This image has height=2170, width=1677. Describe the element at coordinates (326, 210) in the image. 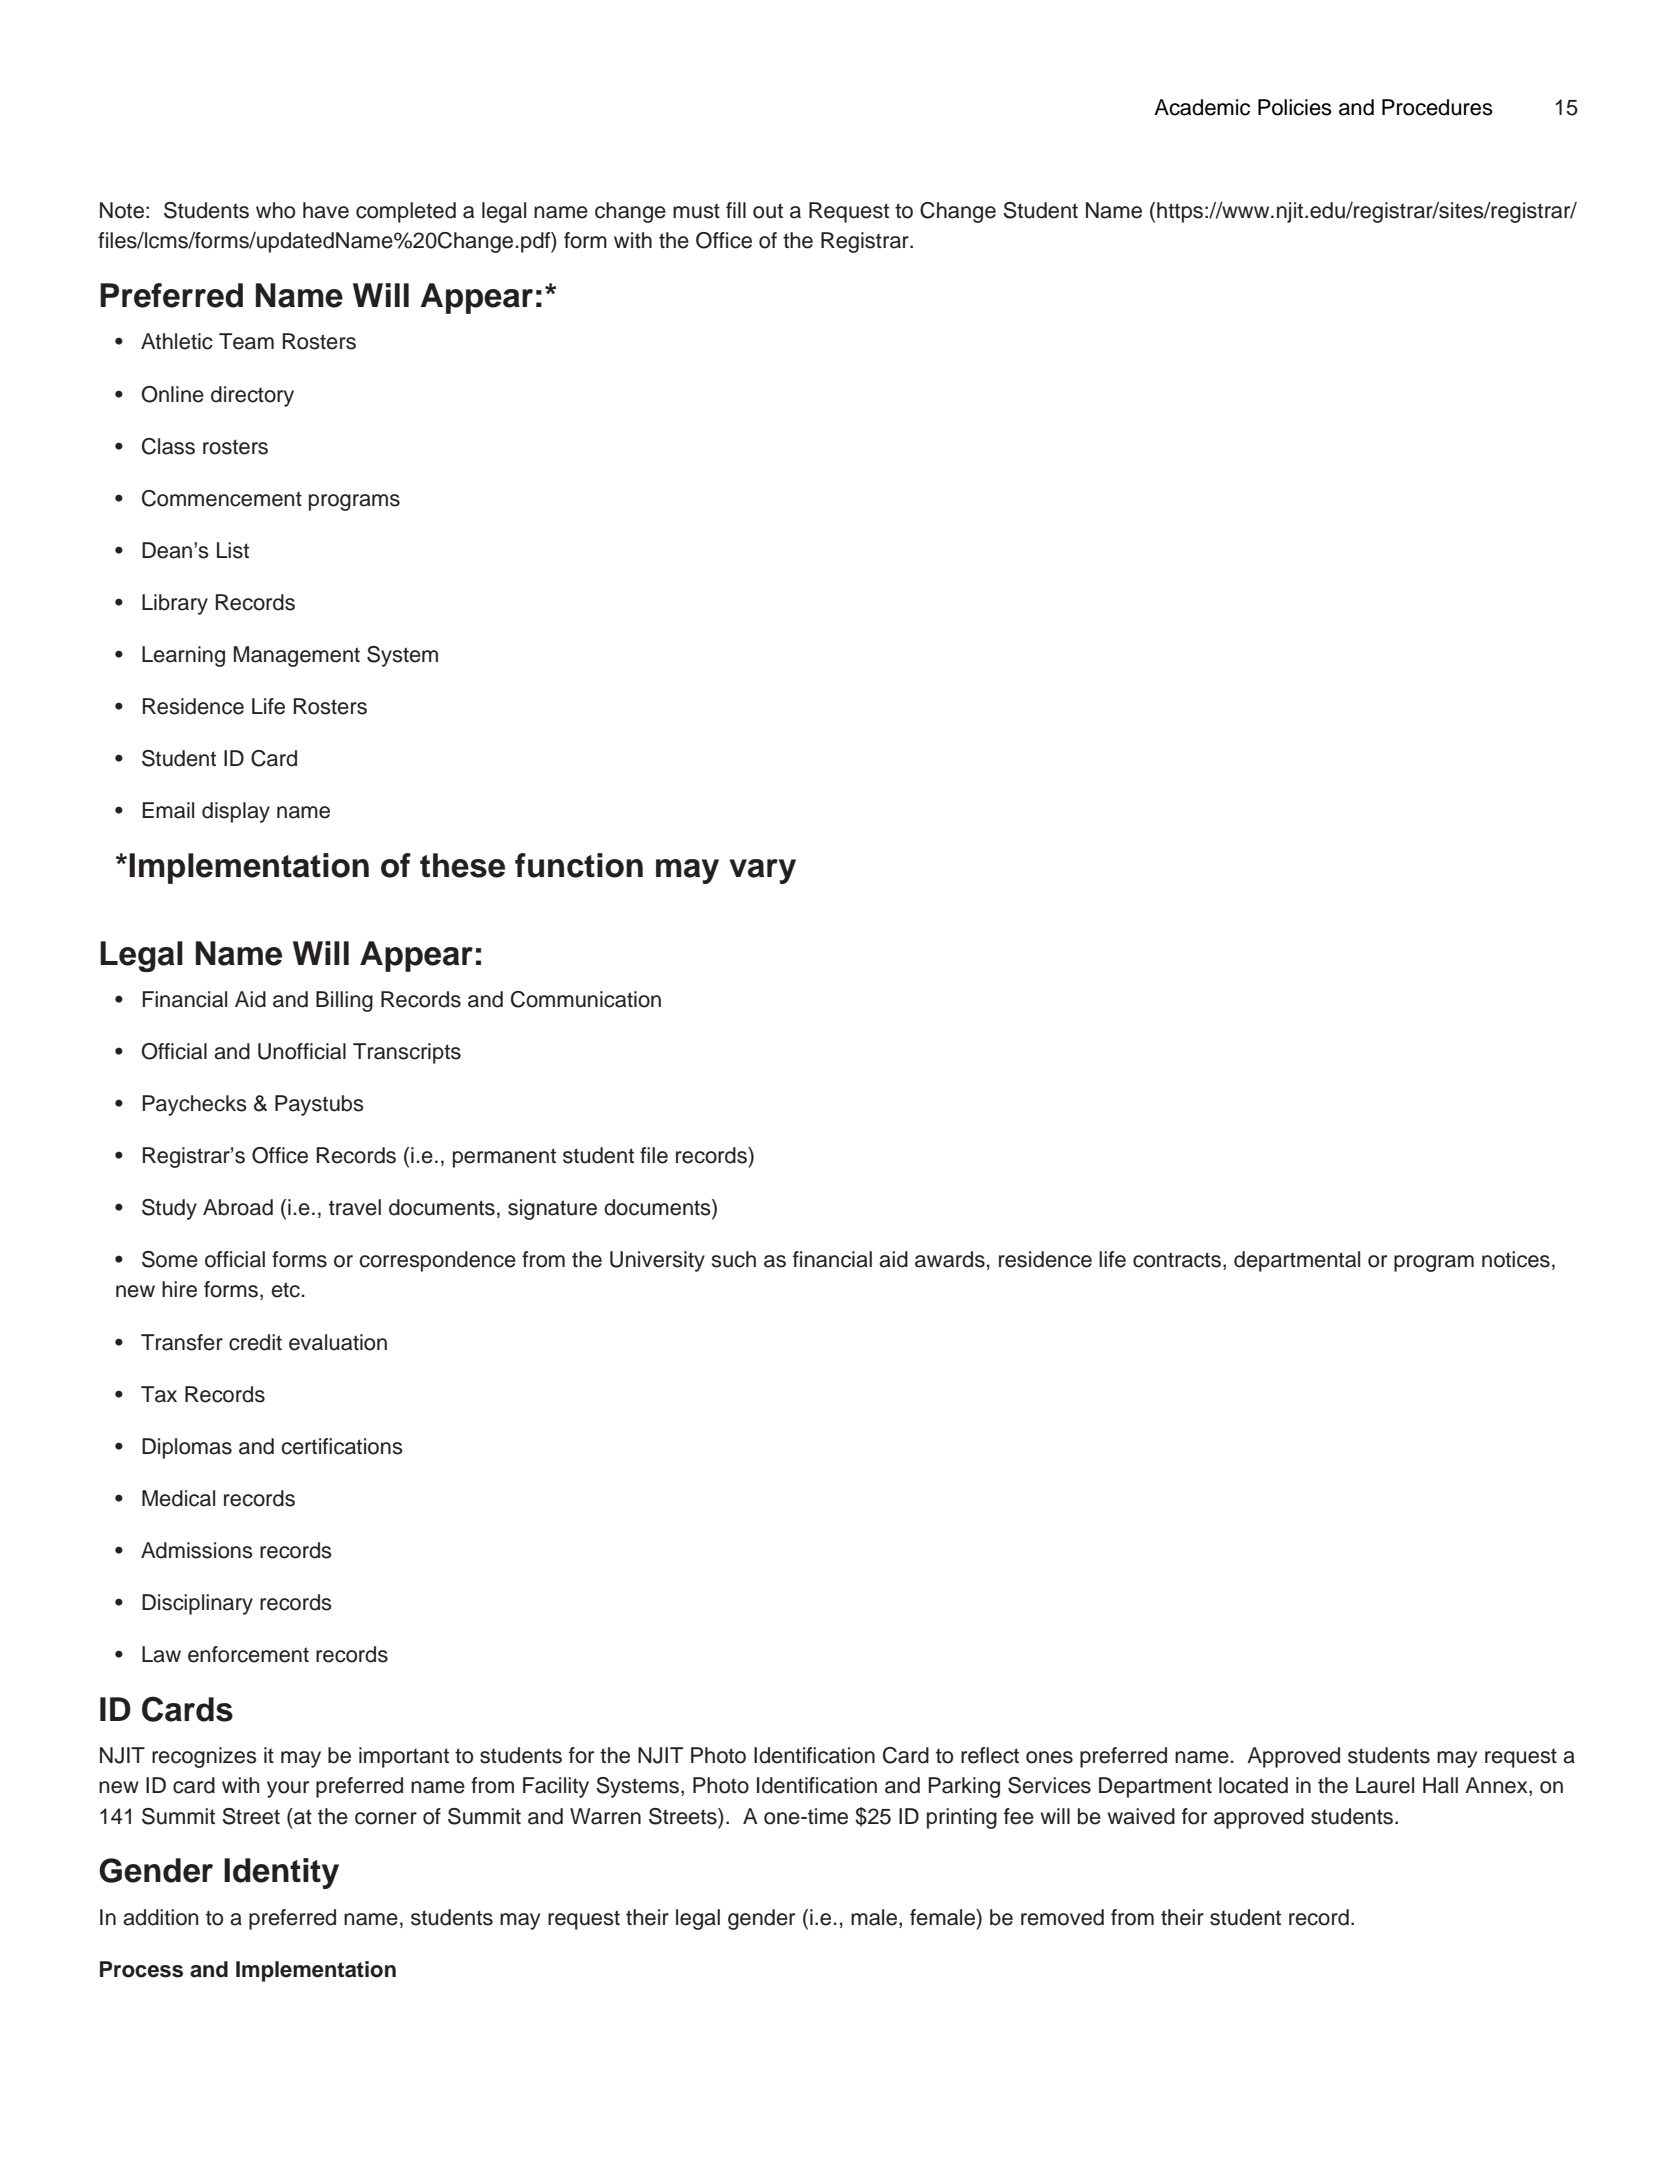

I see `have` at that location.
